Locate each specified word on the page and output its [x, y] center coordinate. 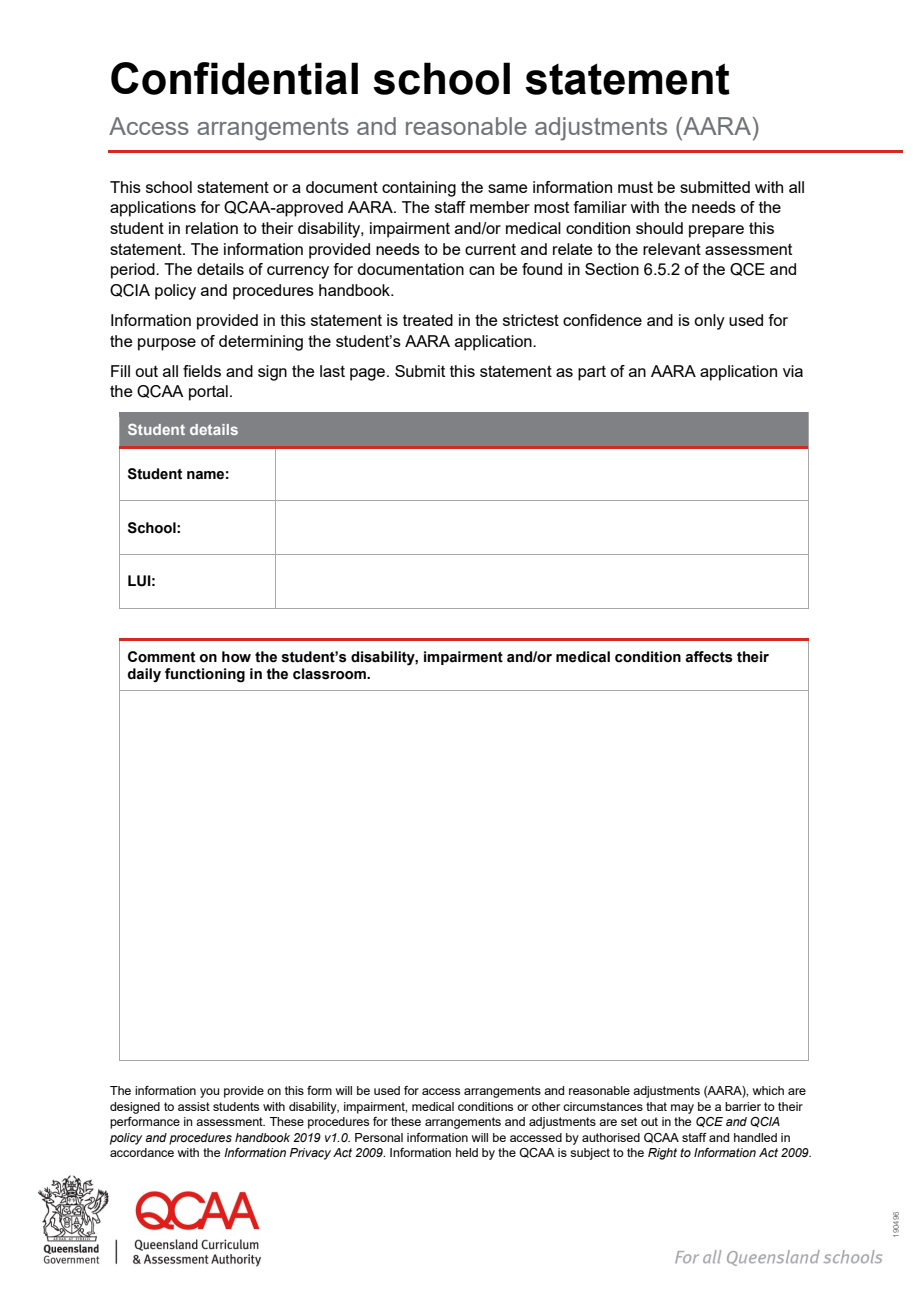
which [768, 1090]
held [467, 1152]
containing [419, 189]
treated [428, 320]
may [682, 1109]
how [236, 657]
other [546, 1106]
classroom [330, 674]
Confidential [234, 78]
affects [709, 657]
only [709, 322]
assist [194, 1106]
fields [202, 371]
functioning [205, 675]
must [635, 187]
